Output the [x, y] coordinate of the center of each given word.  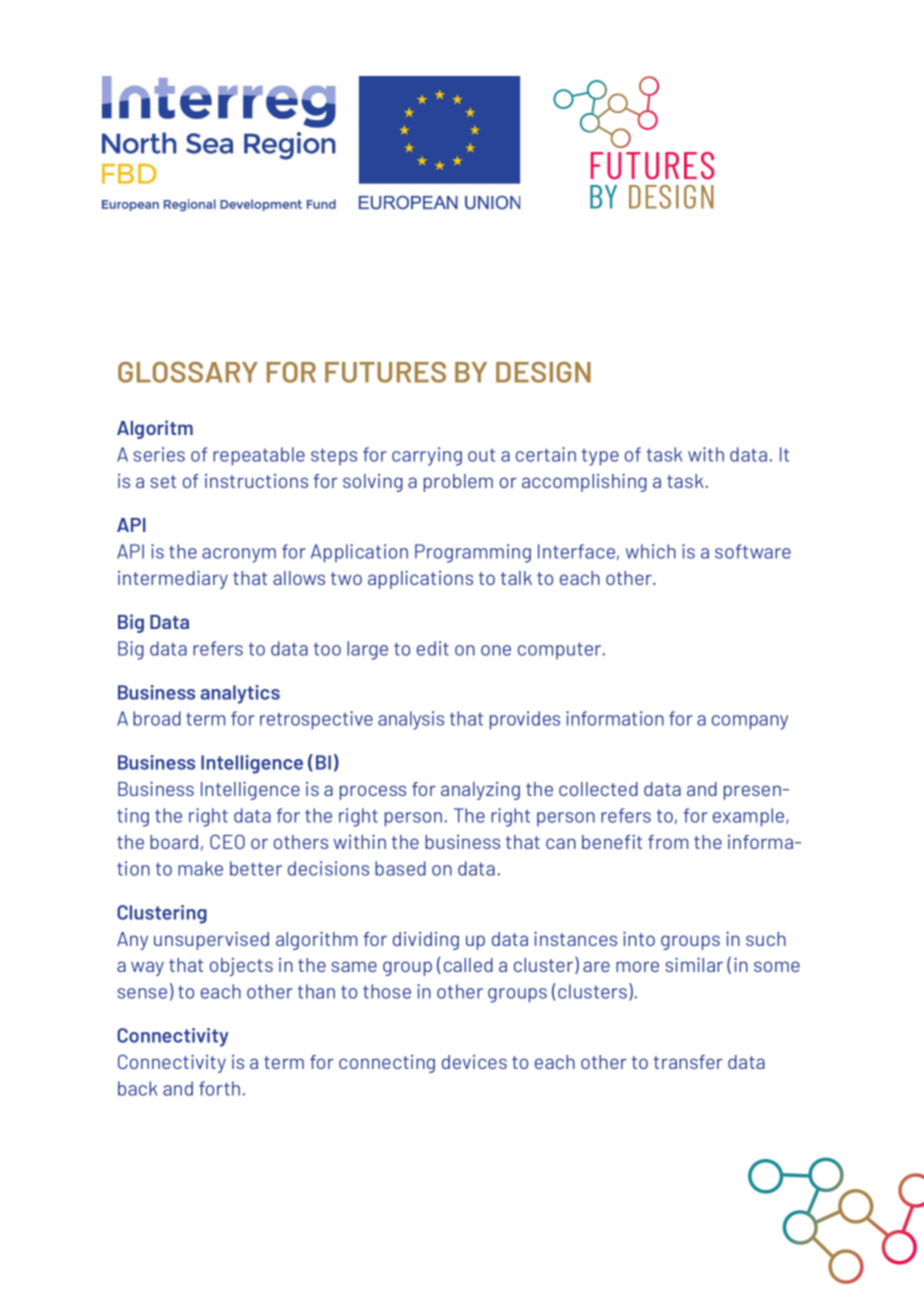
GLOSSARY [188, 372]
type [600, 457]
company [750, 722]
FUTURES [385, 372]
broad [157, 718]
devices [474, 1062]
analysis [411, 720]
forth [221, 1088]
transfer [688, 1062]
